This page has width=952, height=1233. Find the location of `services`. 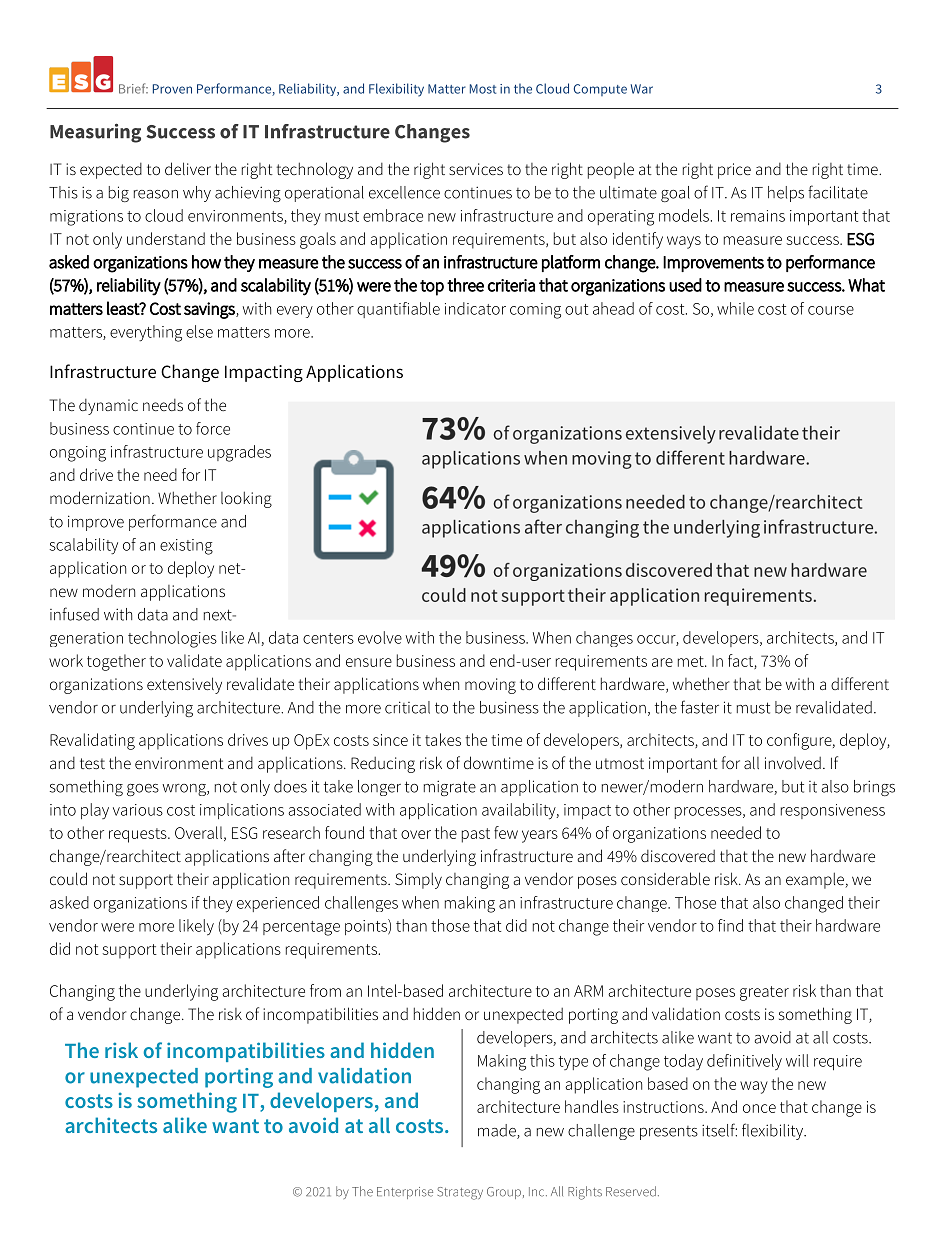

services is located at coordinates (476, 169).
